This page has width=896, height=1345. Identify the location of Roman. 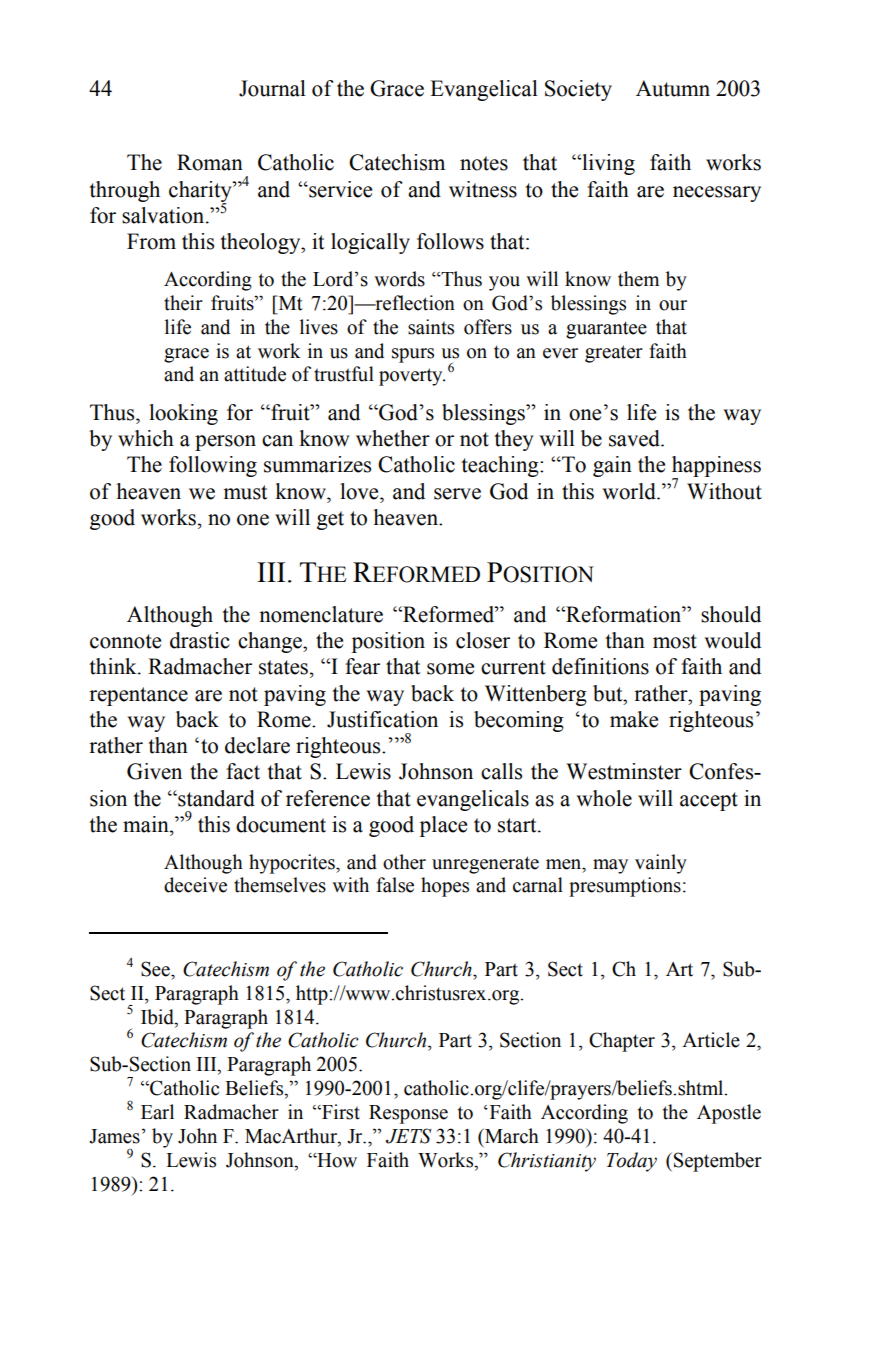
(210, 162).
